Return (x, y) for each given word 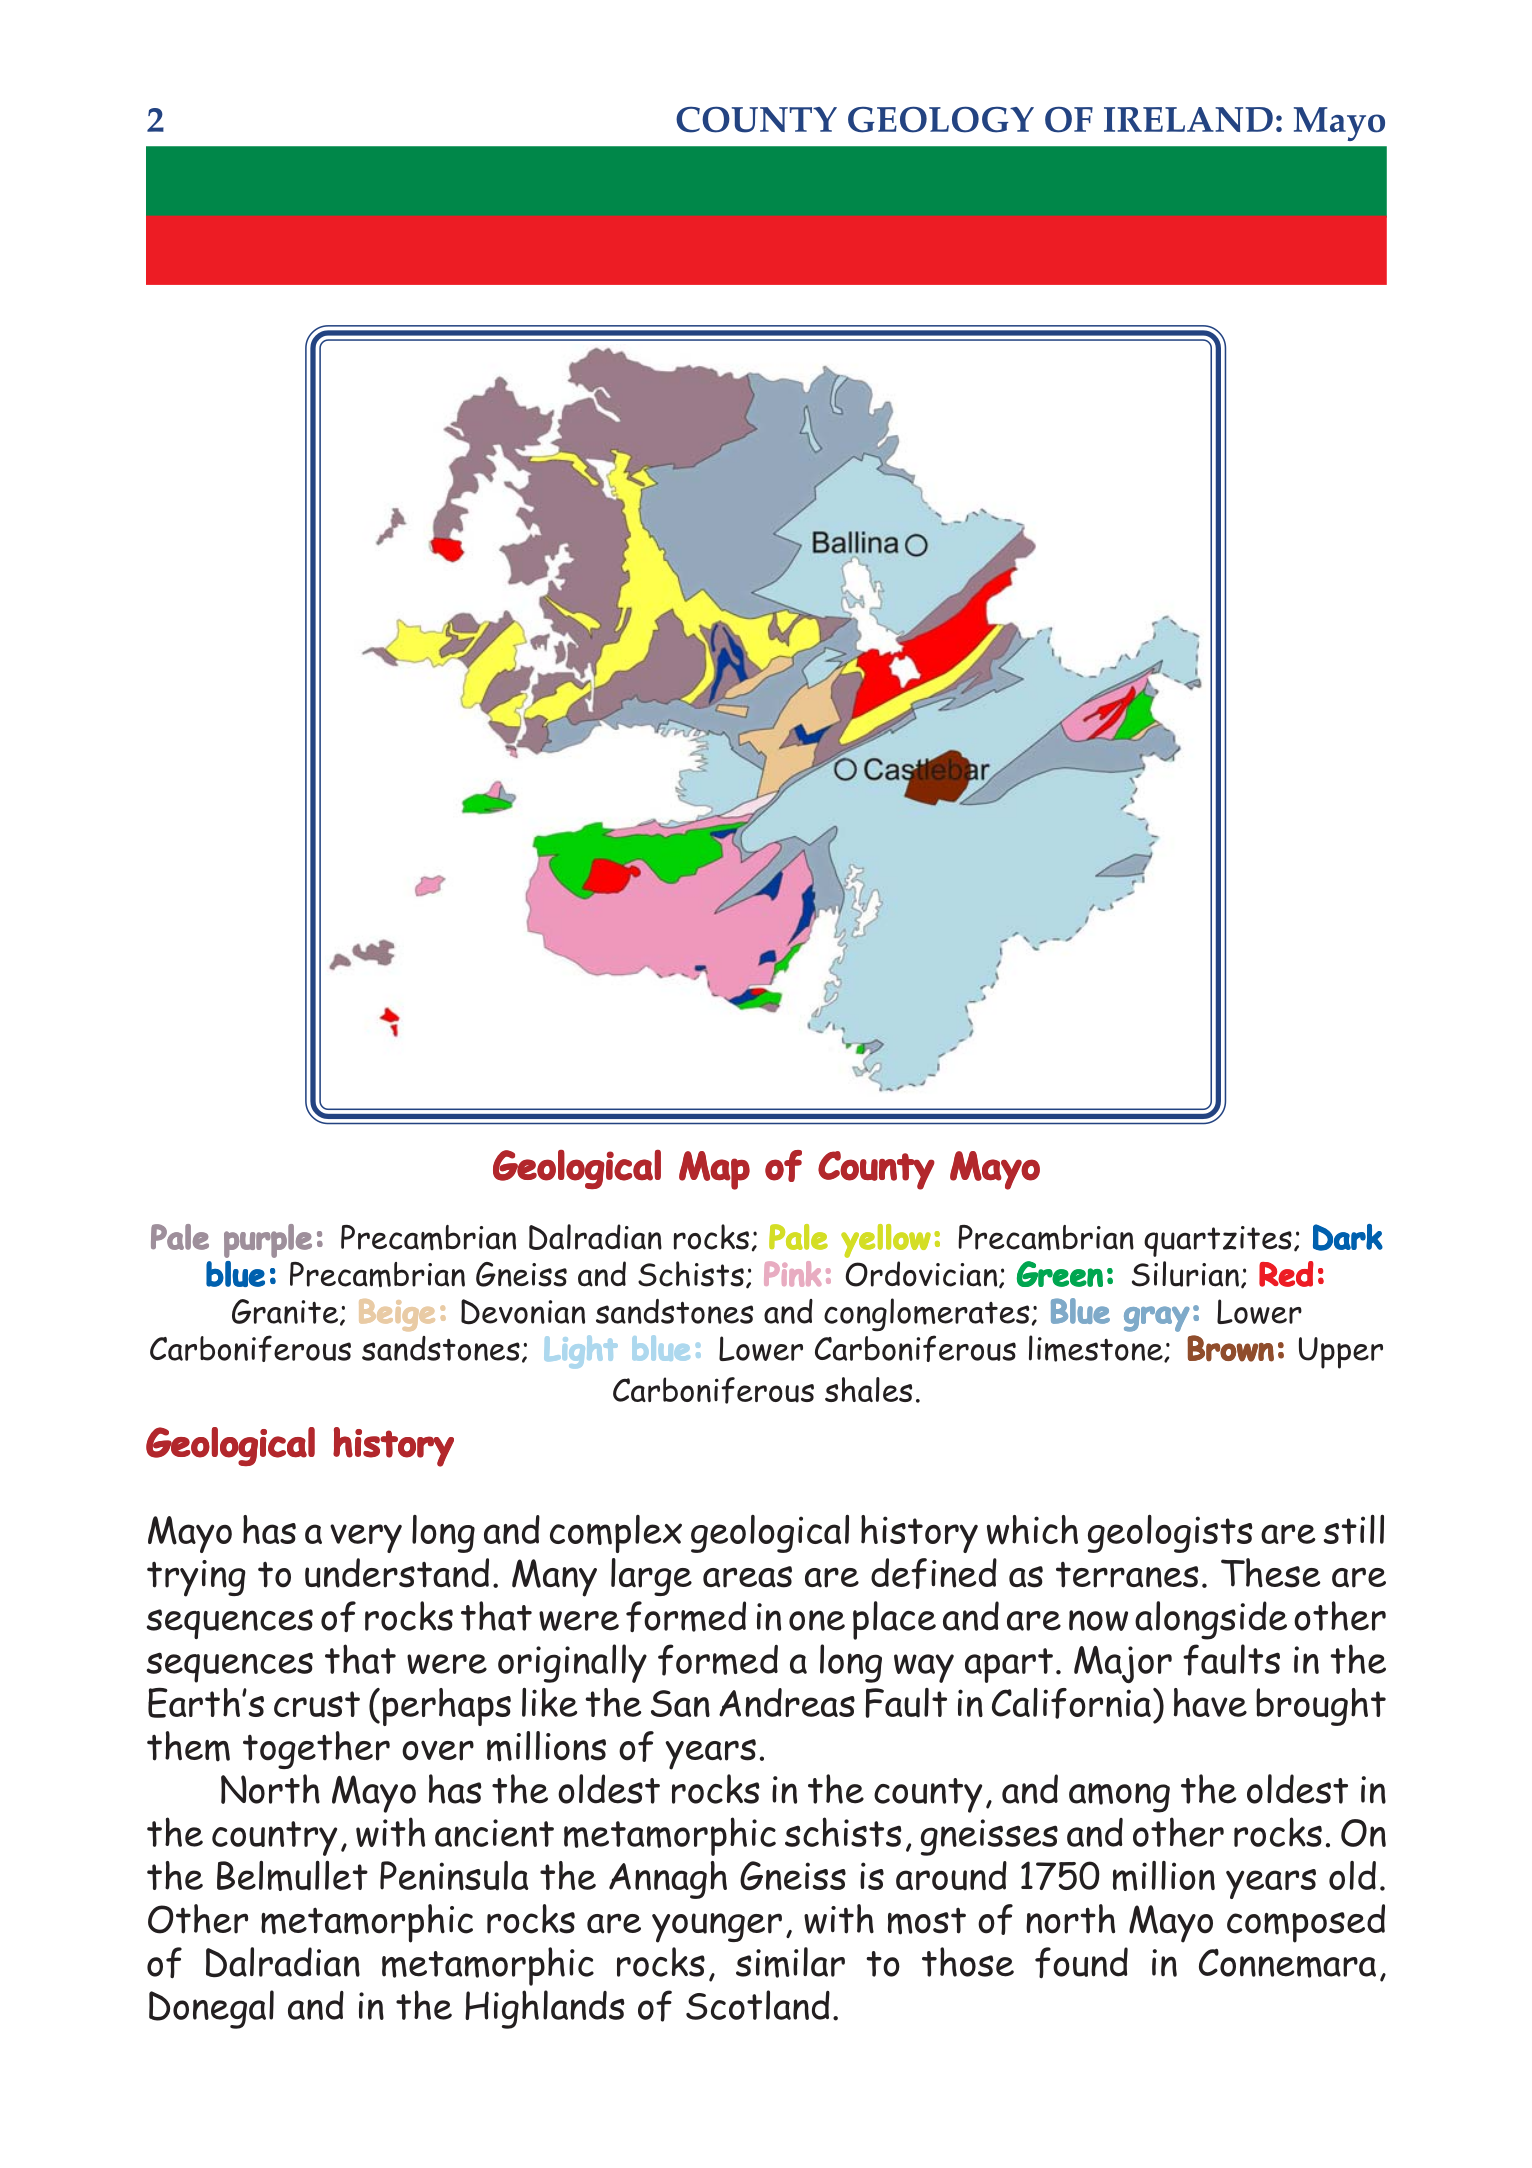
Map (714, 1170)
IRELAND (1188, 119)
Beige (397, 1315)
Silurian (1185, 1274)
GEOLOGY (941, 119)
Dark (1348, 1237)
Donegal (211, 2009)
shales (868, 1389)
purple (268, 1241)
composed (1306, 1923)
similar (790, 1962)
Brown (1230, 1348)
